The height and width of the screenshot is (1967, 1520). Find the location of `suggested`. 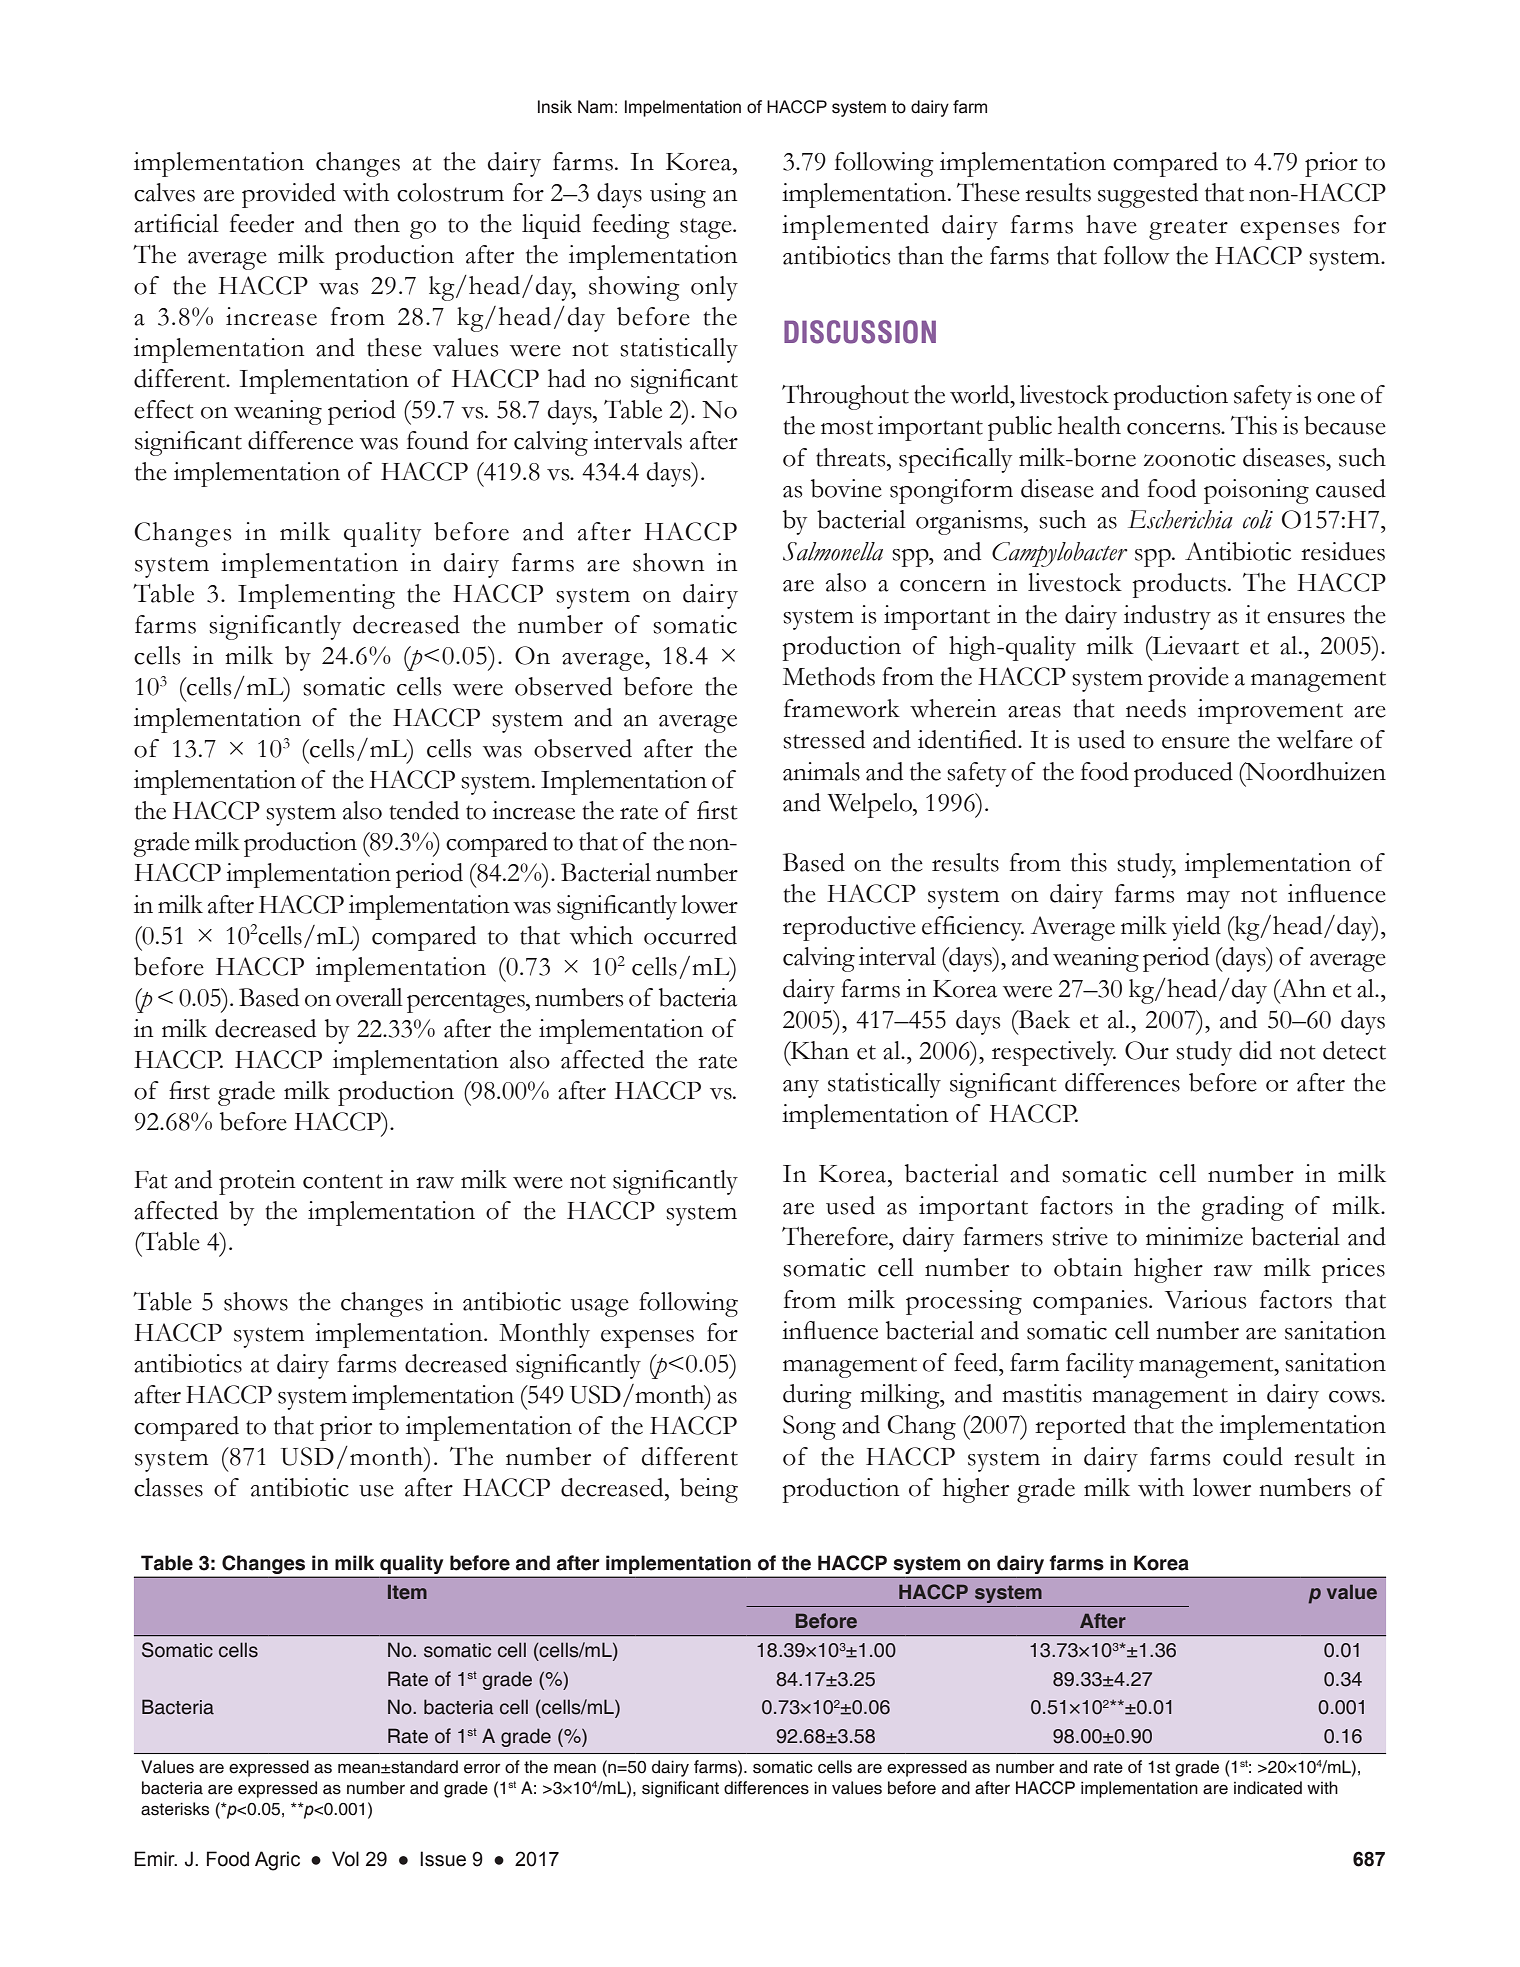

suggested is located at coordinates (1148, 195).
